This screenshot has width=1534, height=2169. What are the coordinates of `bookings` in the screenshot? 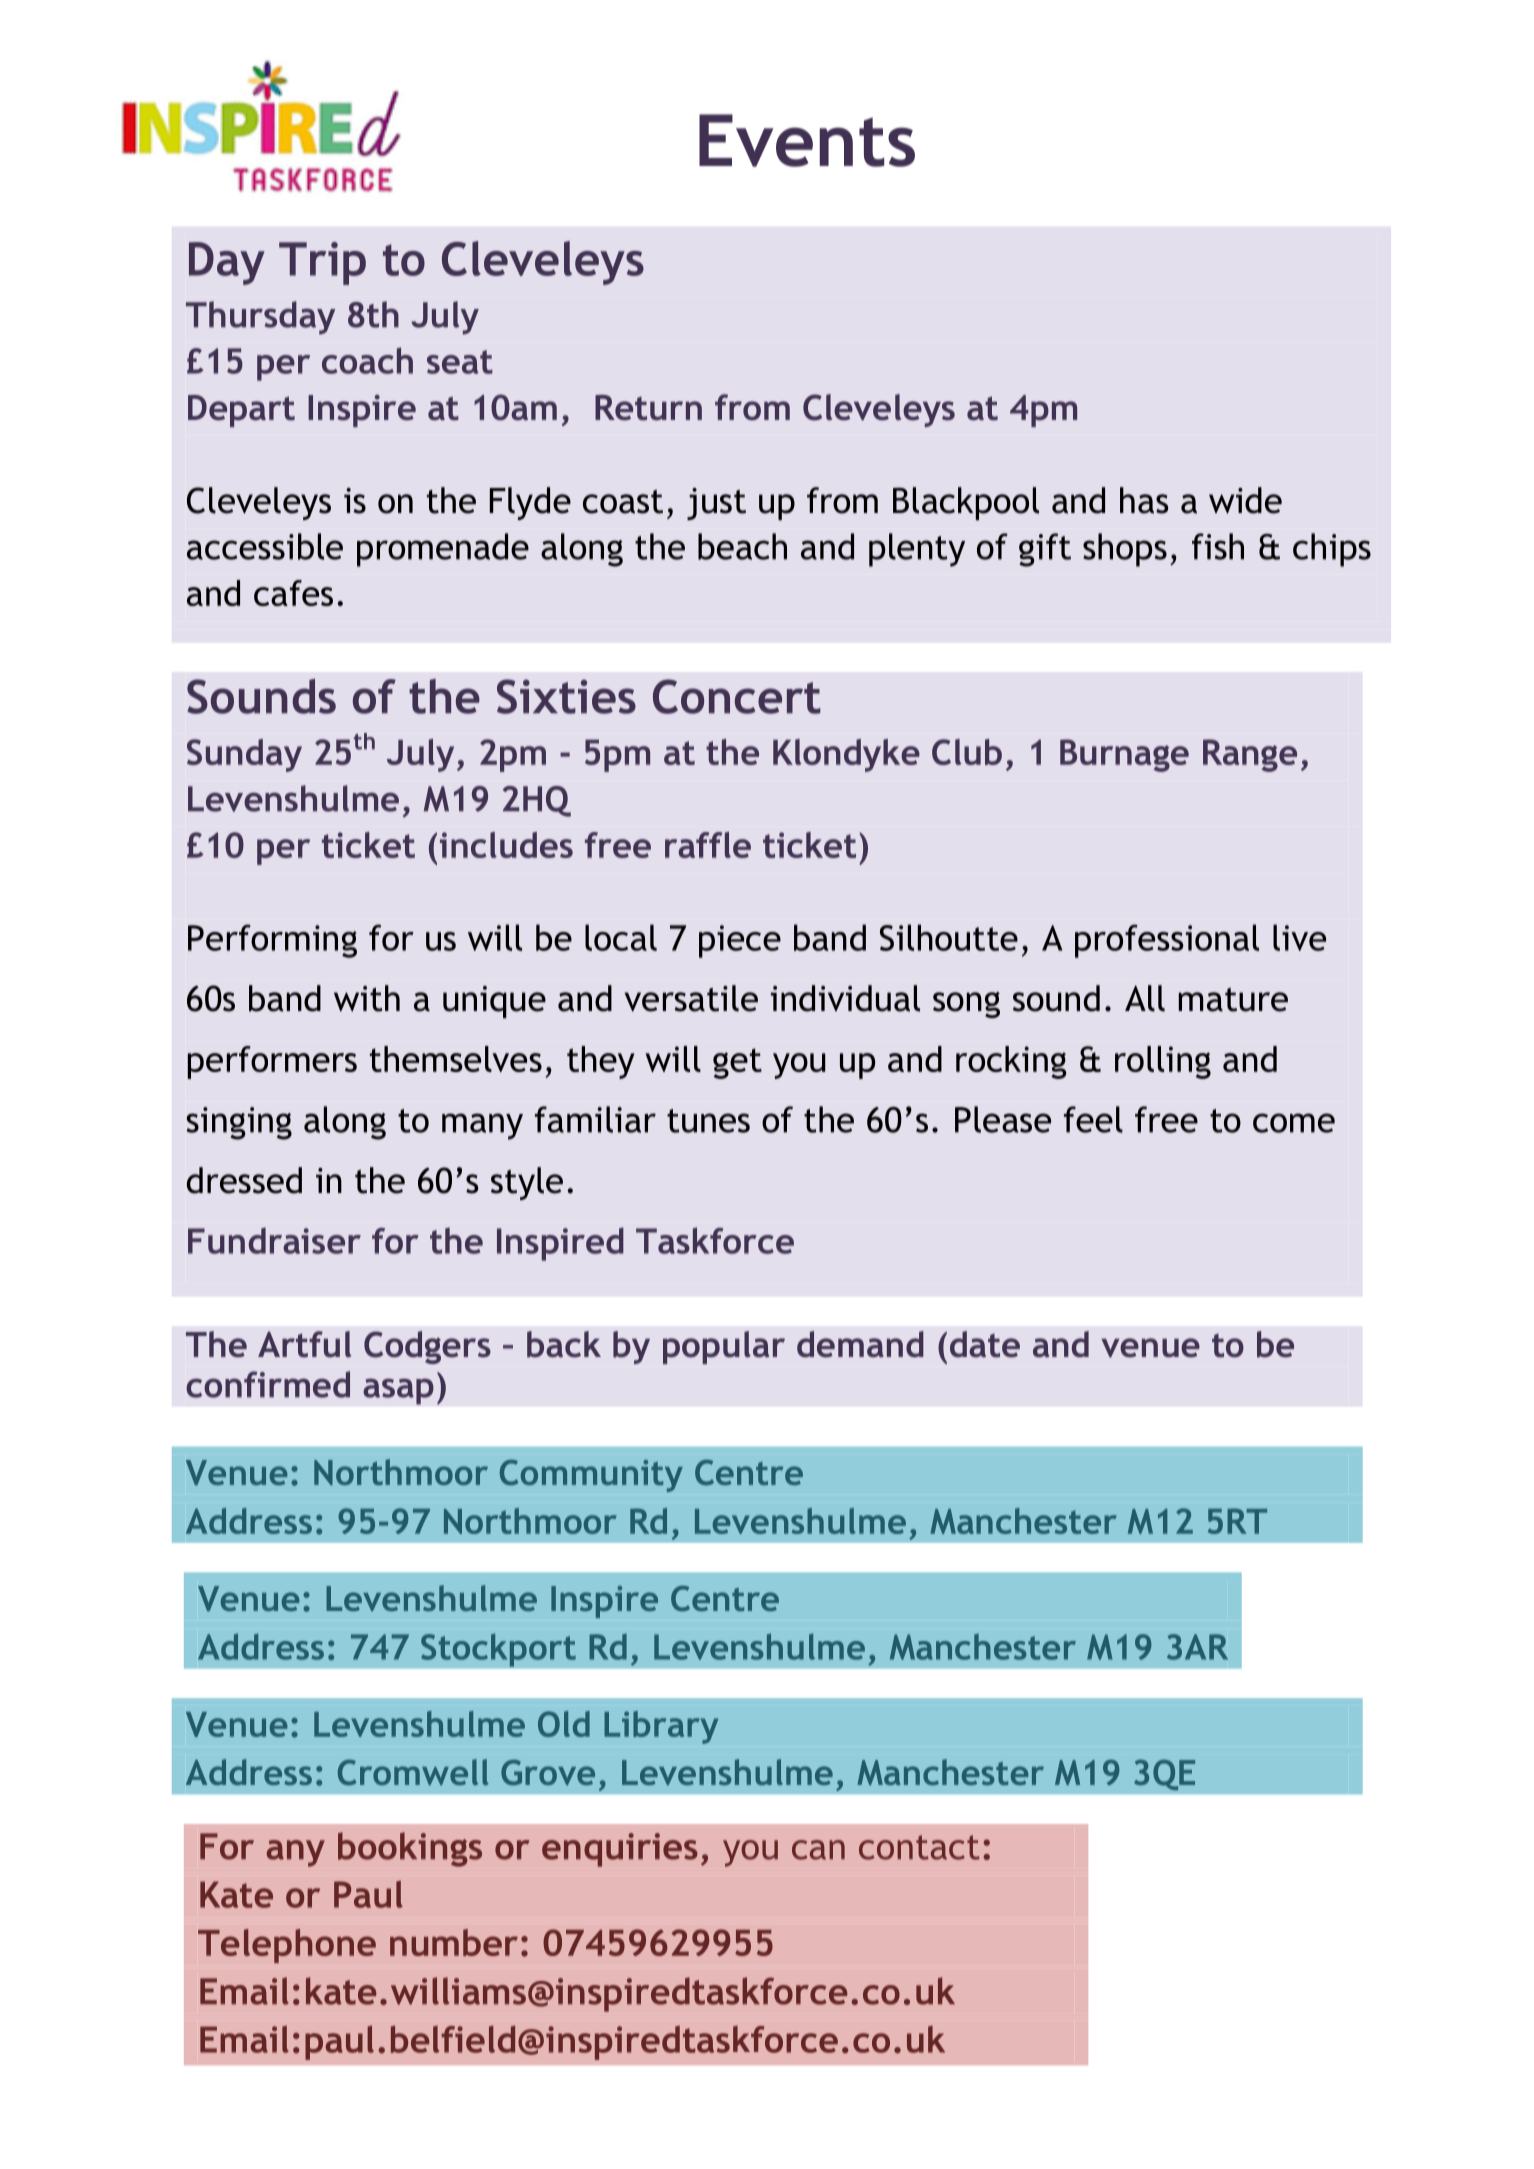 It's located at (410, 1849).
